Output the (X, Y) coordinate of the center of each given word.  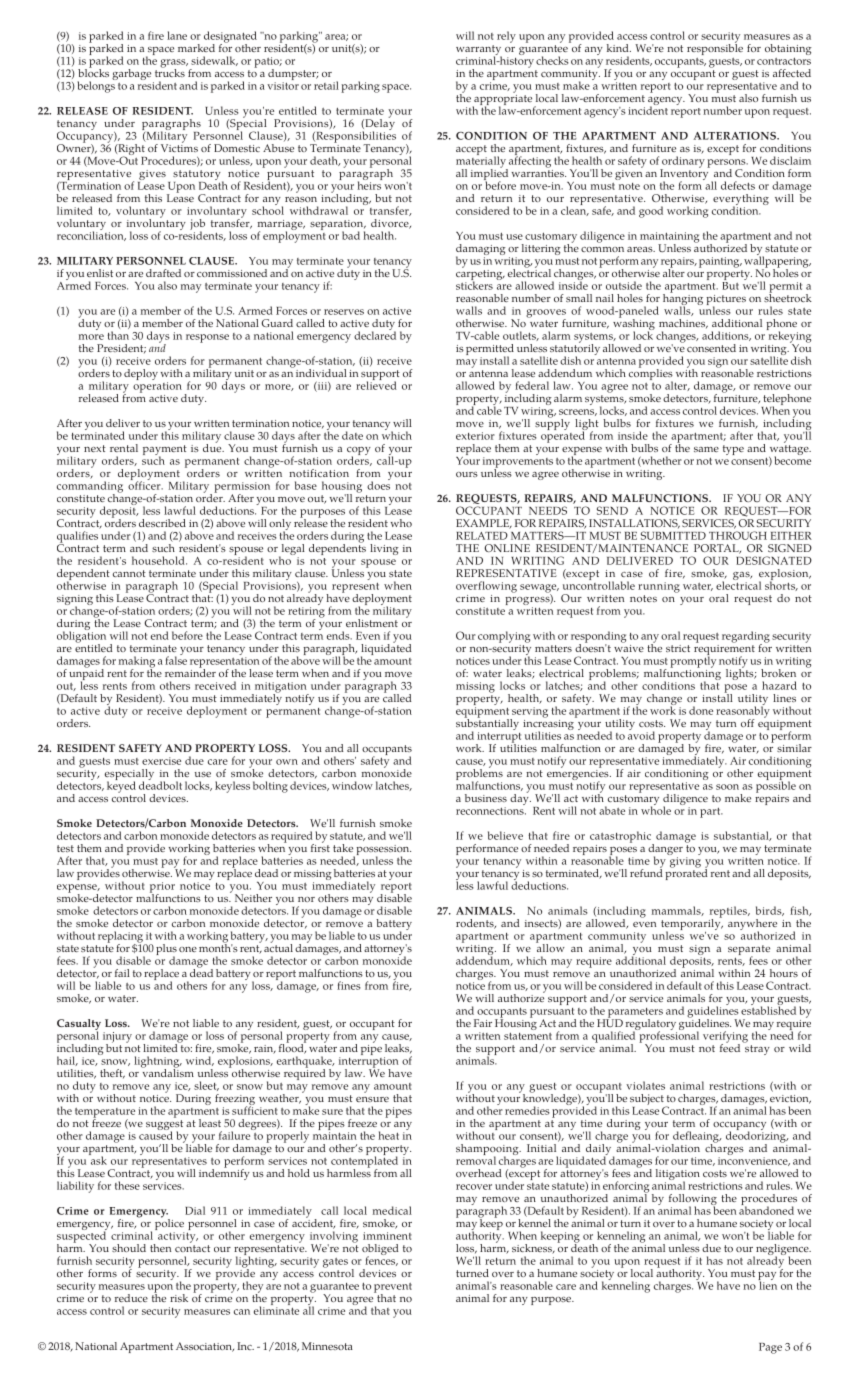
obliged (380, 1251)
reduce (131, 1298)
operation (157, 387)
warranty (479, 51)
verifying (725, 1038)
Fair (483, 1023)
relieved (376, 384)
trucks (170, 72)
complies (651, 375)
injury (117, 1038)
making (137, 663)
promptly (693, 661)
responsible (715, 48)
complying (504, 637)
